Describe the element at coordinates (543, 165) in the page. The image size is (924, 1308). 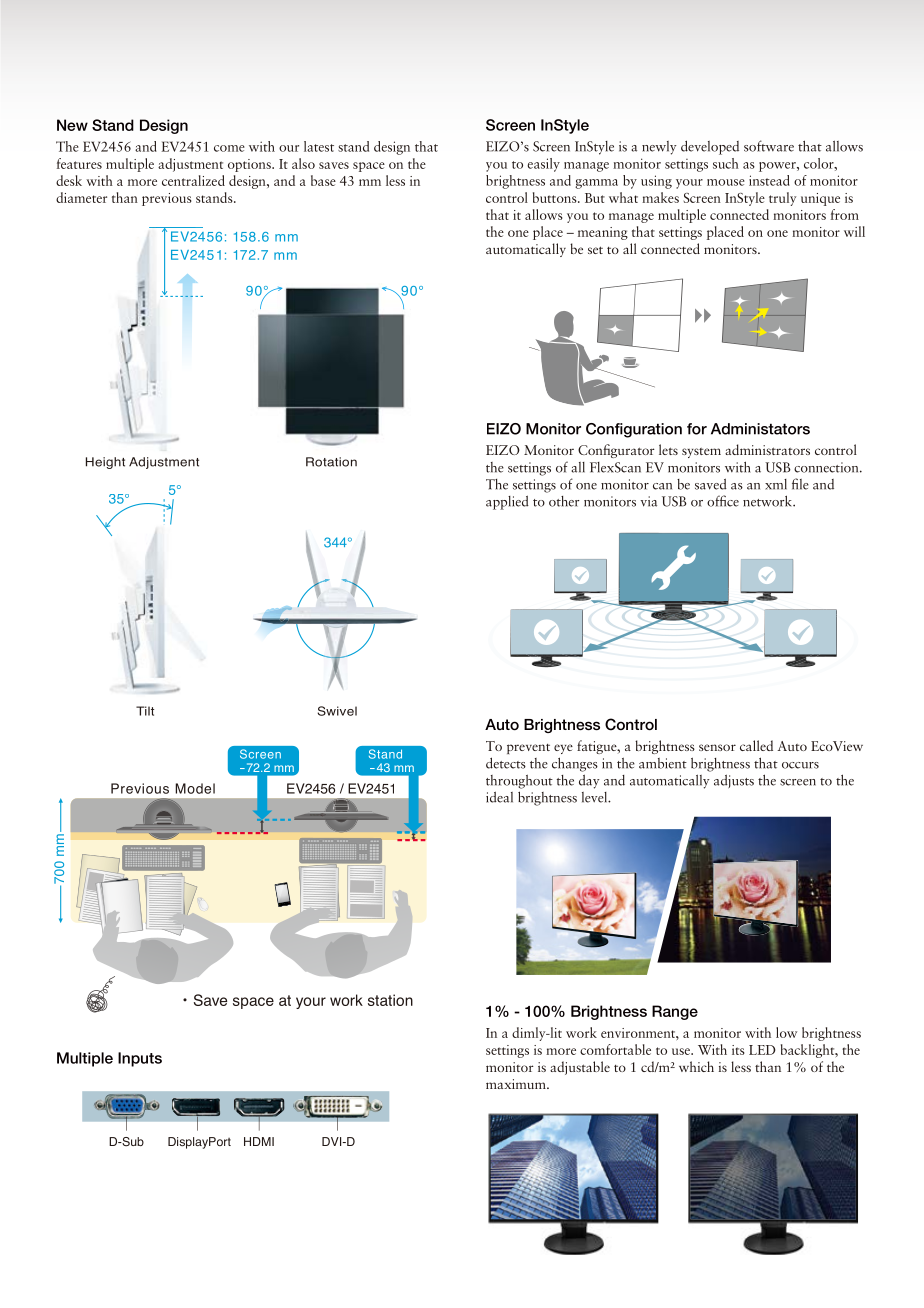
I see `easily` at that location.
